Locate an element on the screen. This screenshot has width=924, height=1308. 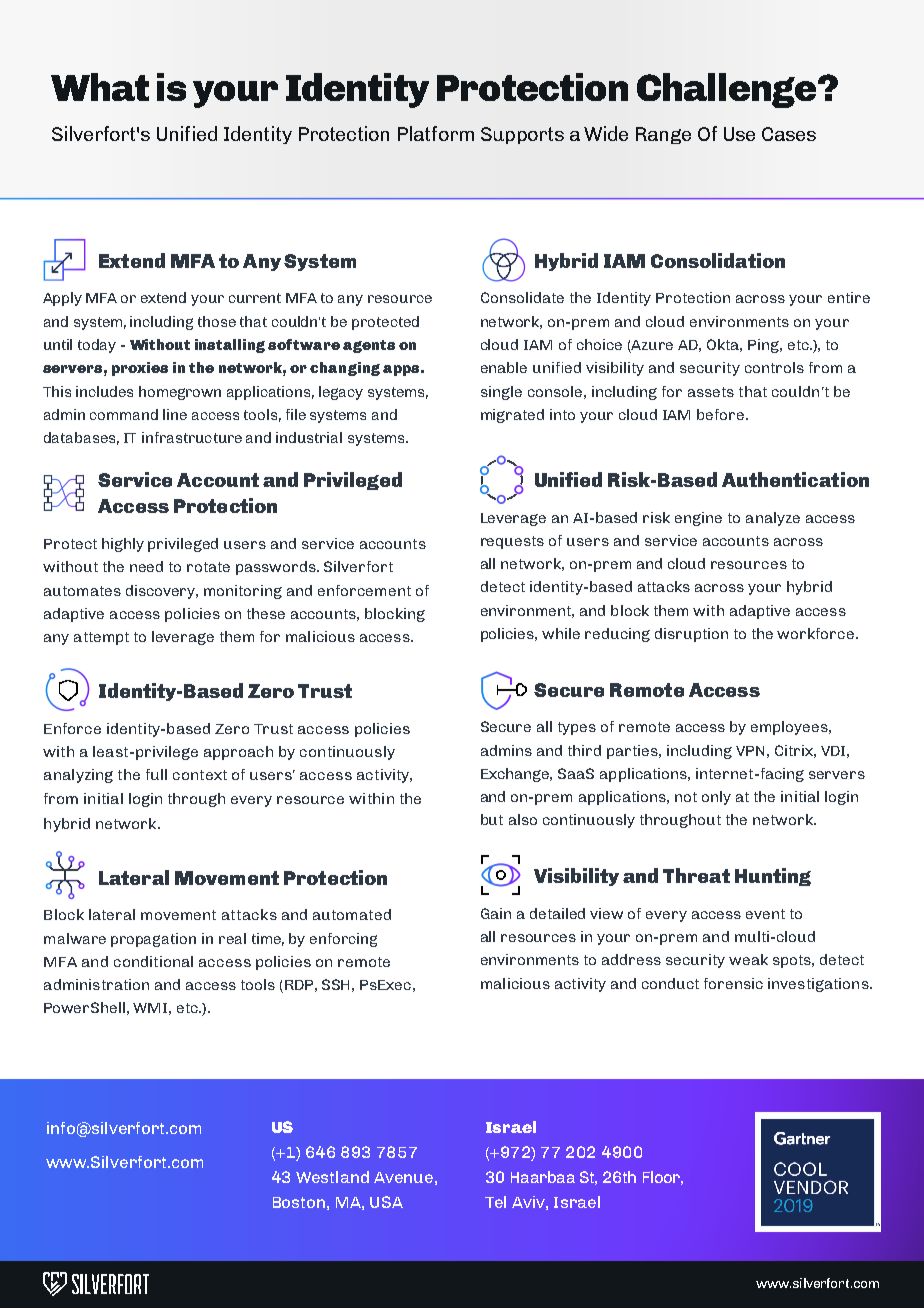
attempt is located at coordinates (101, 638).
